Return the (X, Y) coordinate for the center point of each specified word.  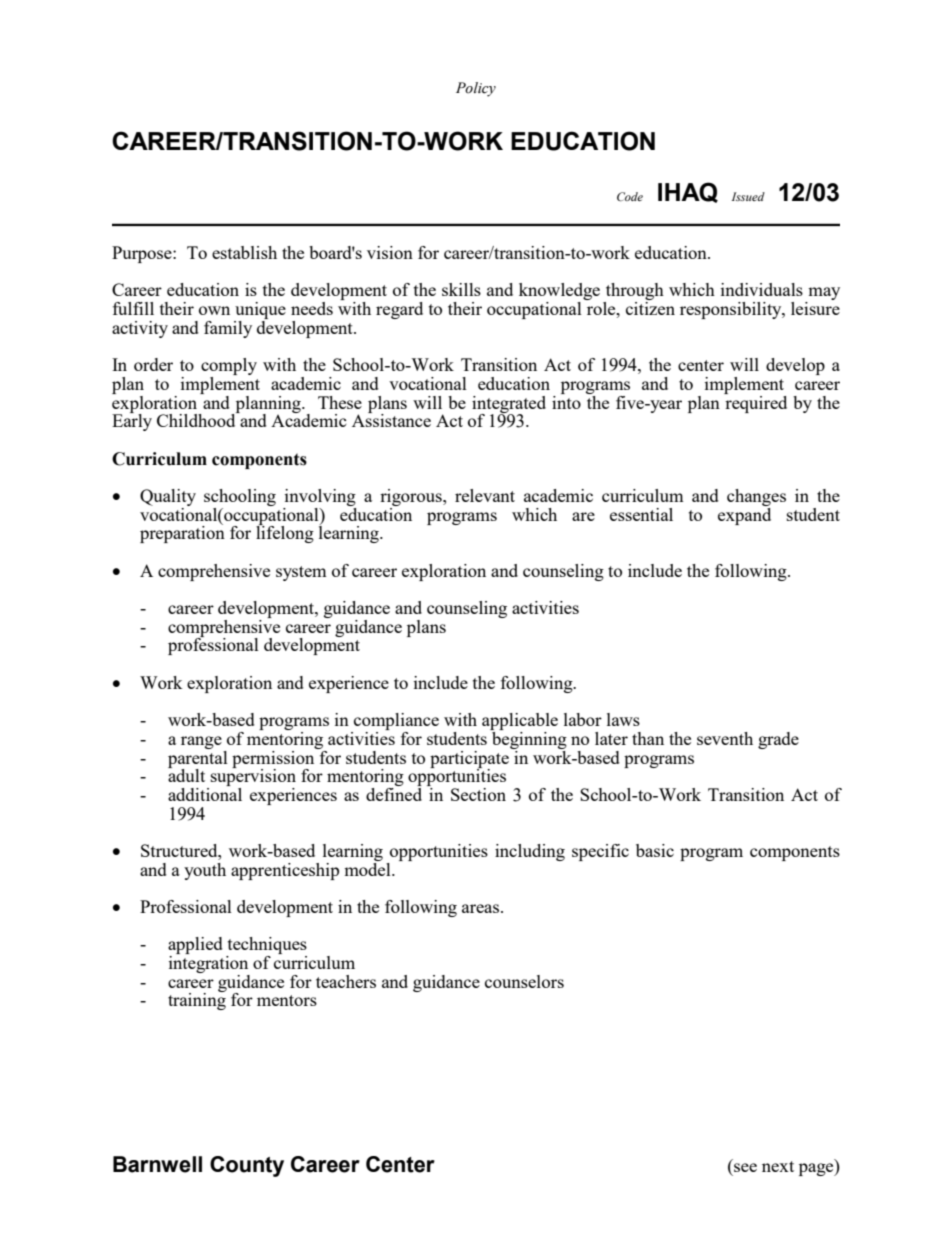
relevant (485, 495)
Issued (748, 196)
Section (478, 794)
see (745, 1167)
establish (244, 252)
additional (205, 793)
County (247, 1166)
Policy (476, 89)
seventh (725, 738)
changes (756, 497)
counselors (524, 981)
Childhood (197, 419)
